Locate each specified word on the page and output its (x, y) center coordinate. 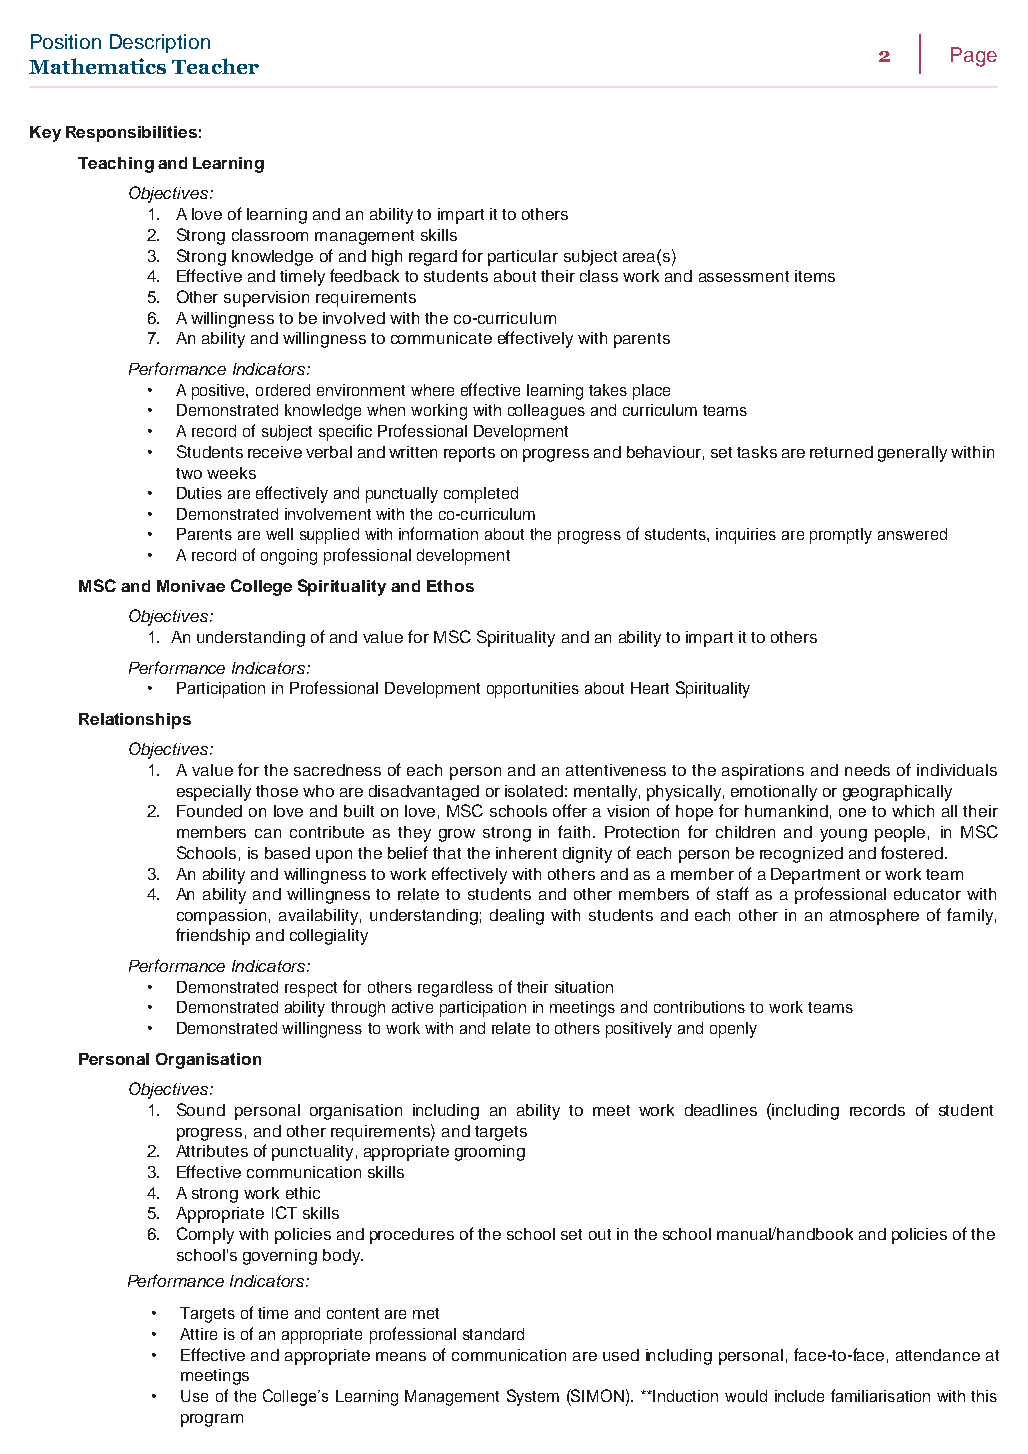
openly (733, 1030)
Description (160, 43)
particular (523, 258)
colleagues (546, 412)
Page (974, 57)
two (189, 473)
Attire (198, 1334)
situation (584, 987)
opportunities (533, 690)
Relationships (135, 721)
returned (841, 452)
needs (867, 770)
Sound (201, 1109)
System (533, 1397)
